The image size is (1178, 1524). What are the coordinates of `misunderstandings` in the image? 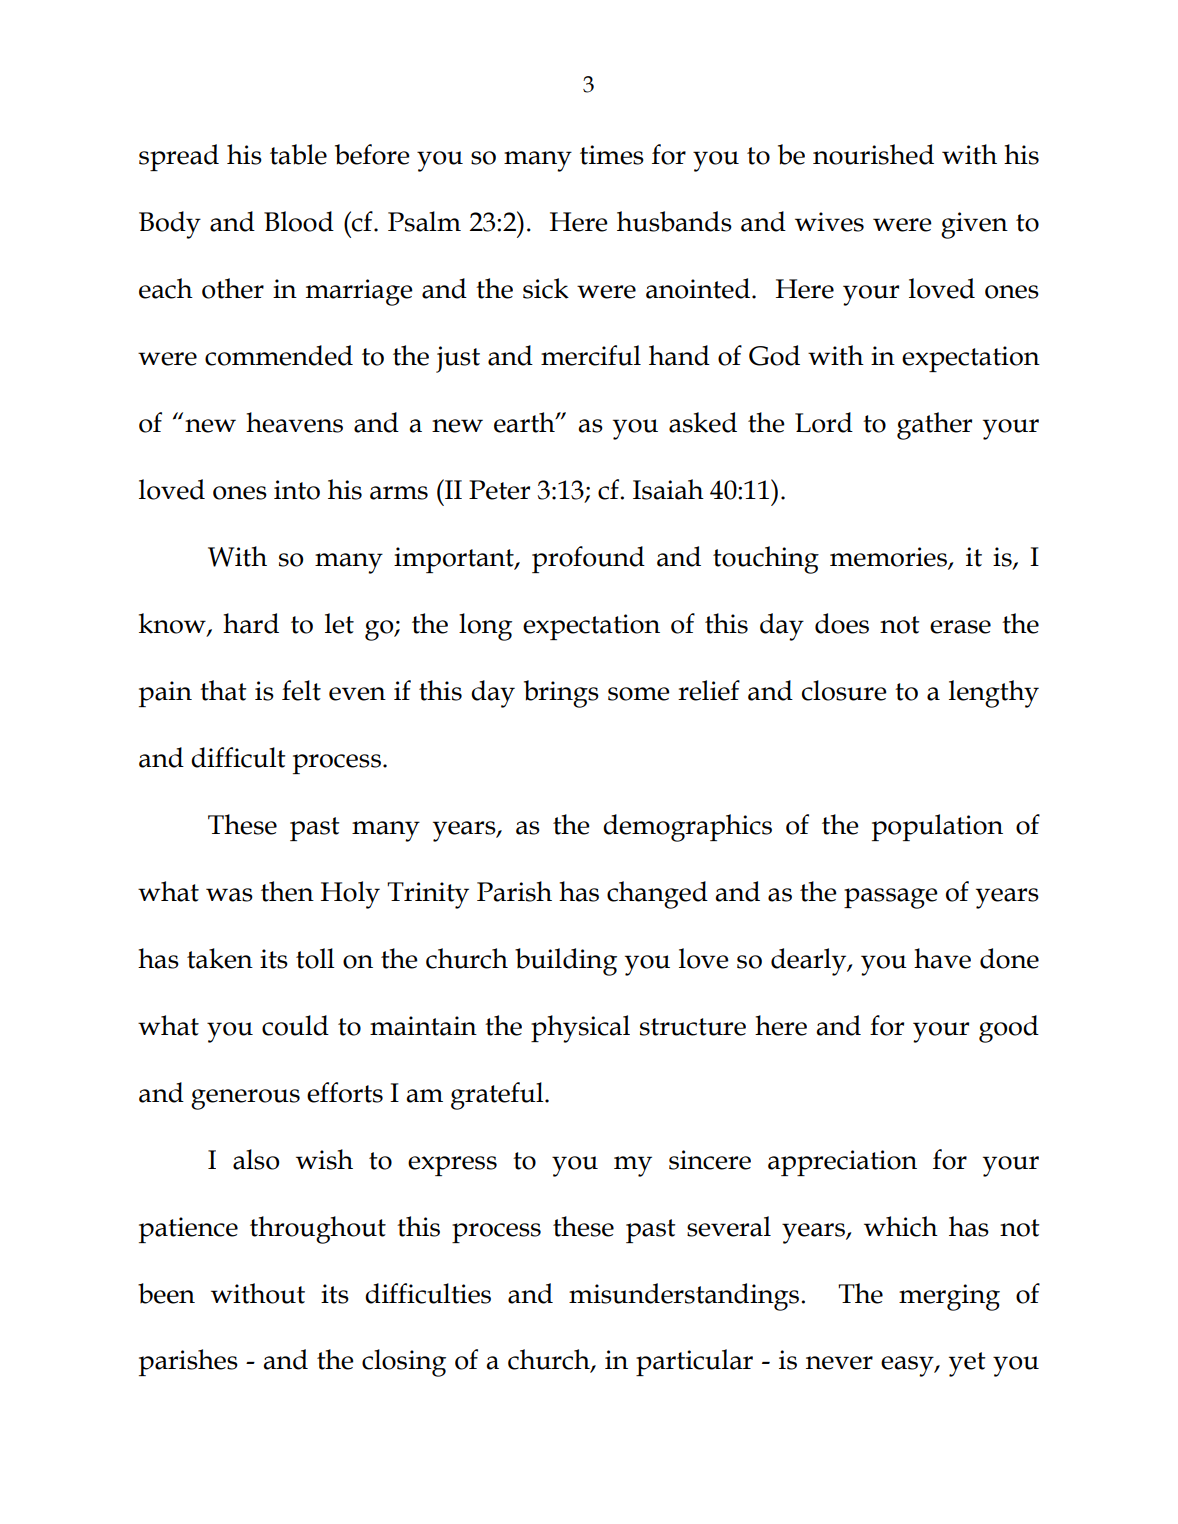 It's located at (685, 1297).
